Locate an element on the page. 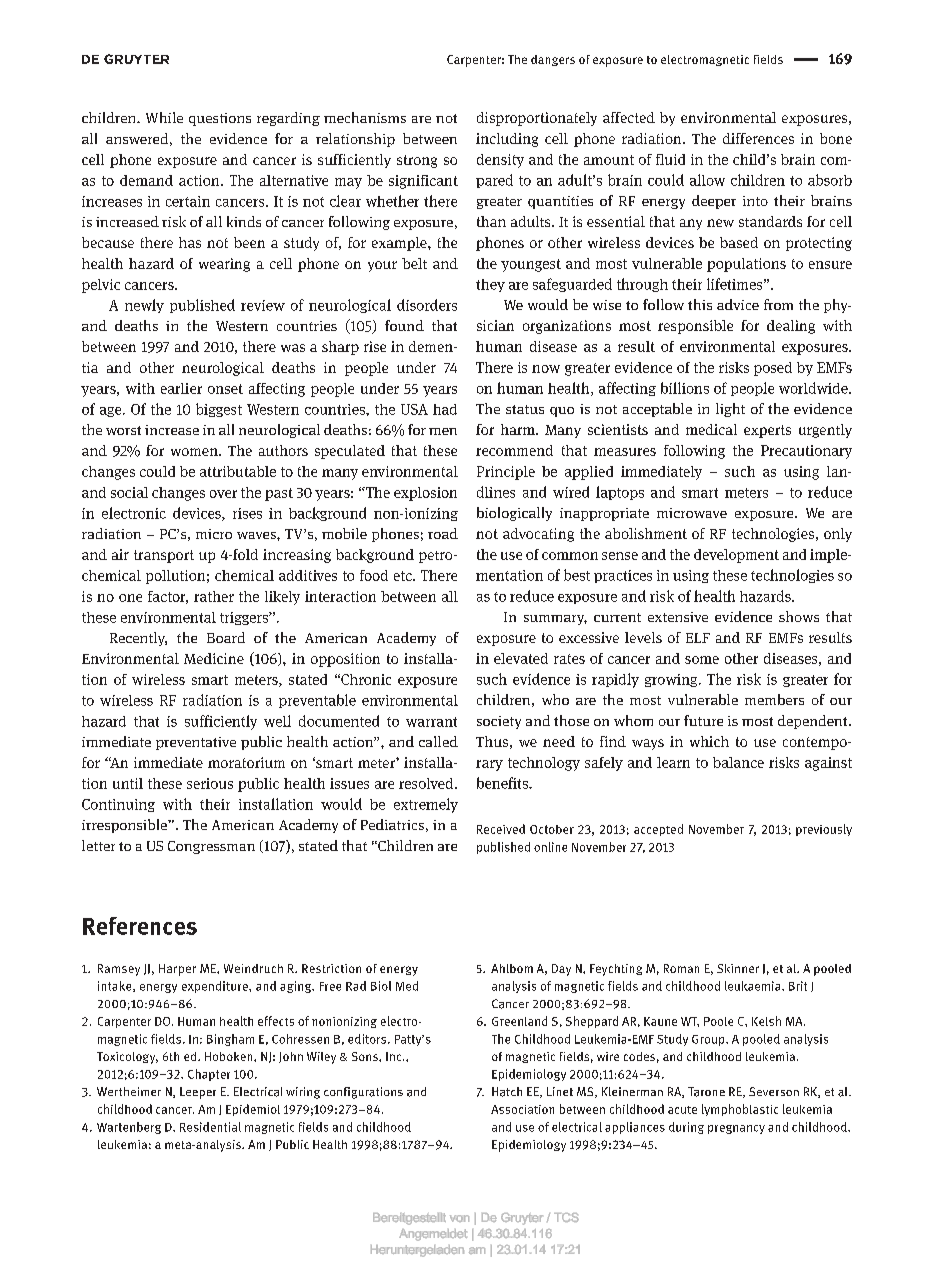  Congressman is located at coordinates (211, 847).
